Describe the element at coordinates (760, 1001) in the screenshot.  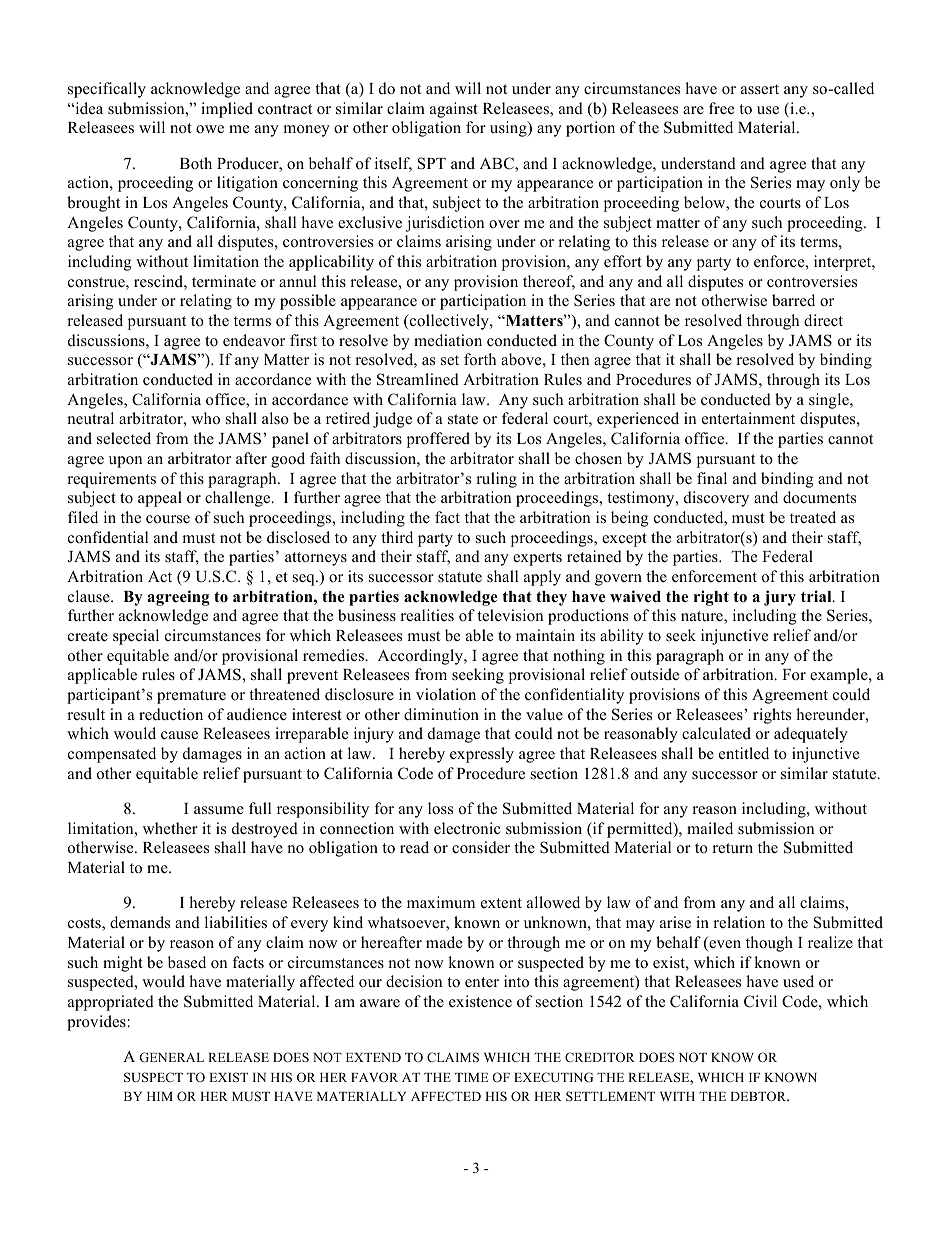
I see `Civil` at that location.
